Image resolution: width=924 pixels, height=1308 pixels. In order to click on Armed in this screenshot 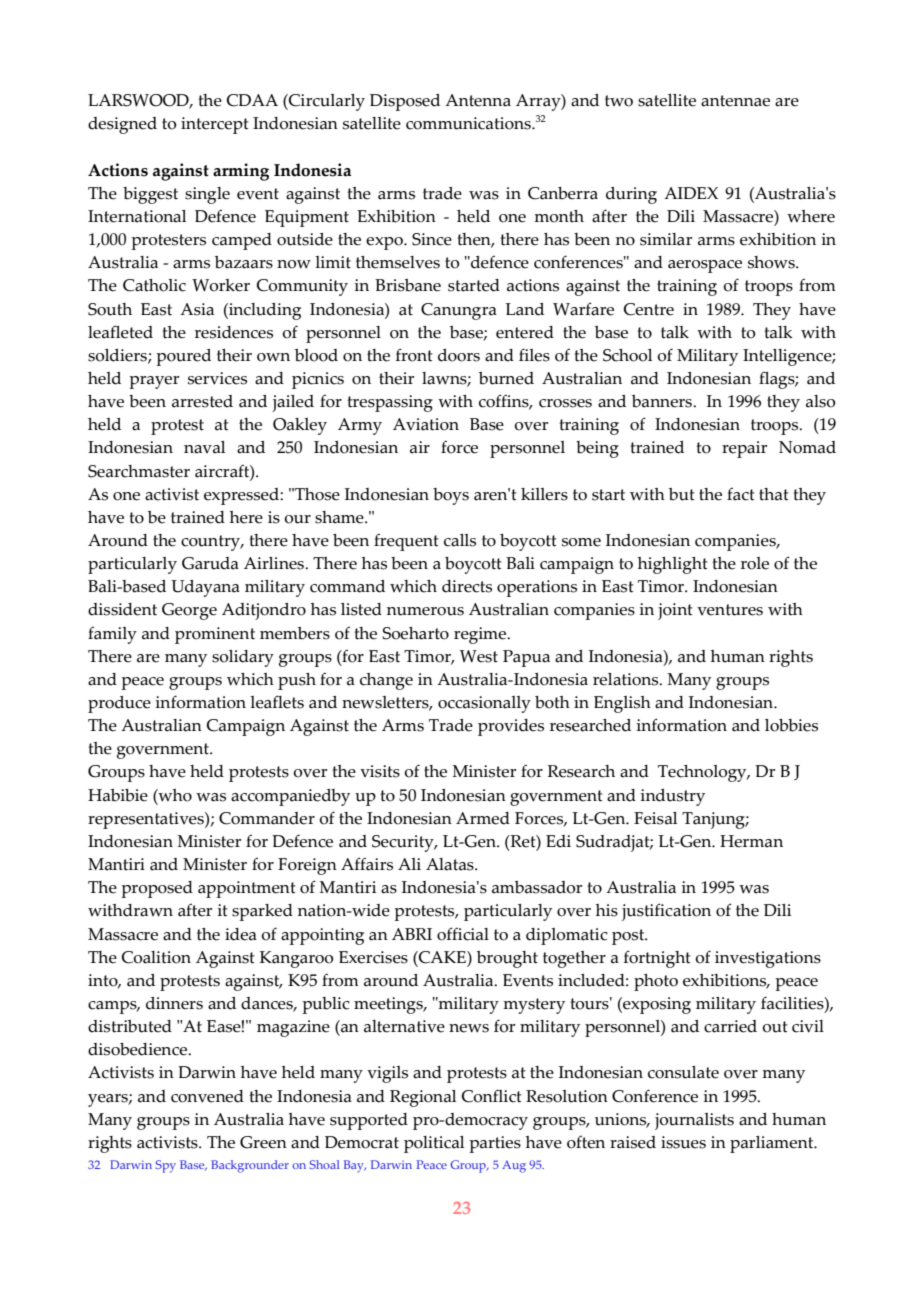, I will do `click(483, 818)`.
